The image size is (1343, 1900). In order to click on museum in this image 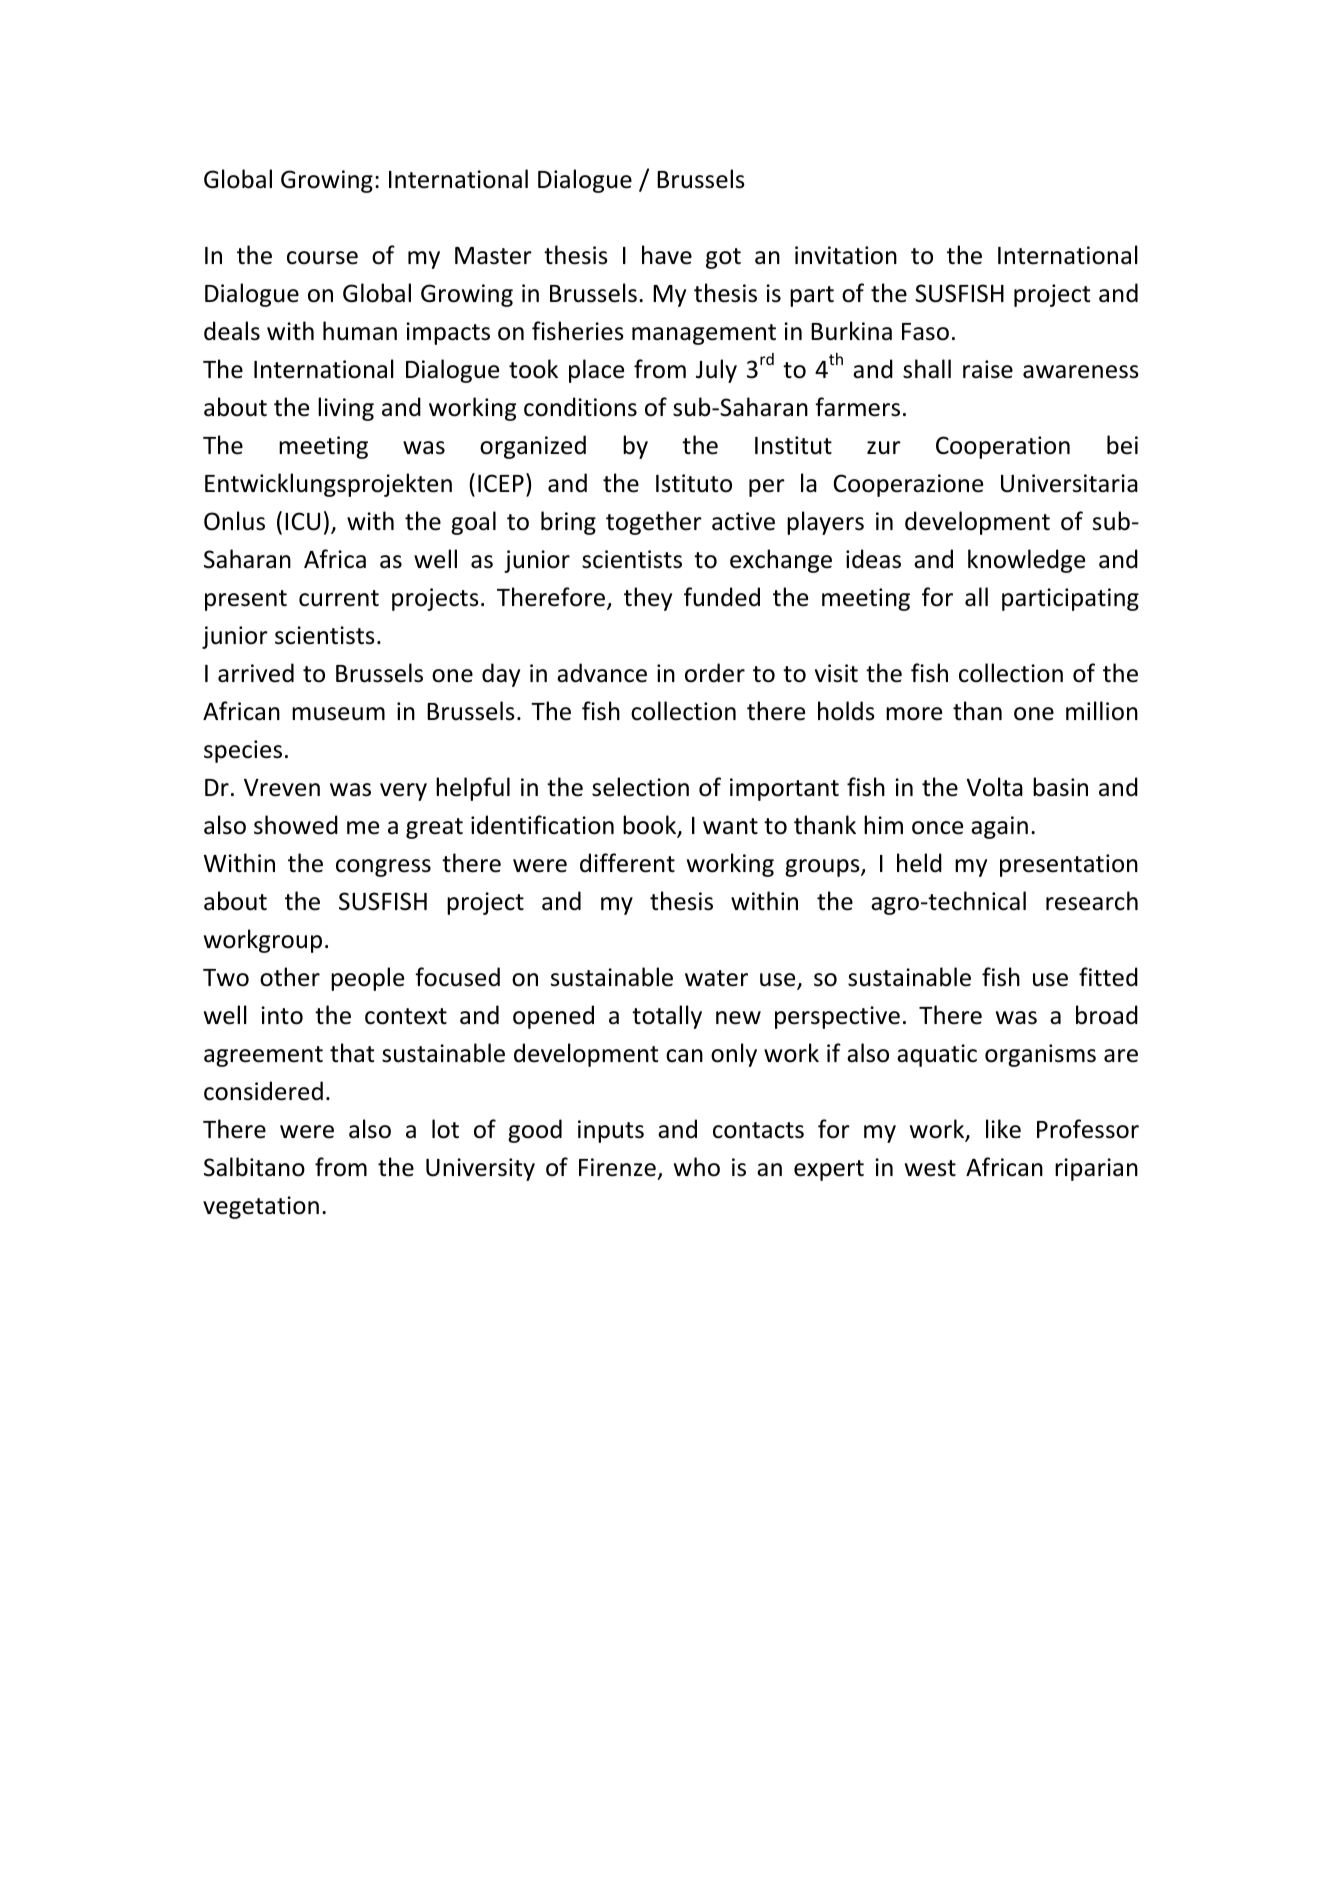, I will do `click(338, 714)`.
